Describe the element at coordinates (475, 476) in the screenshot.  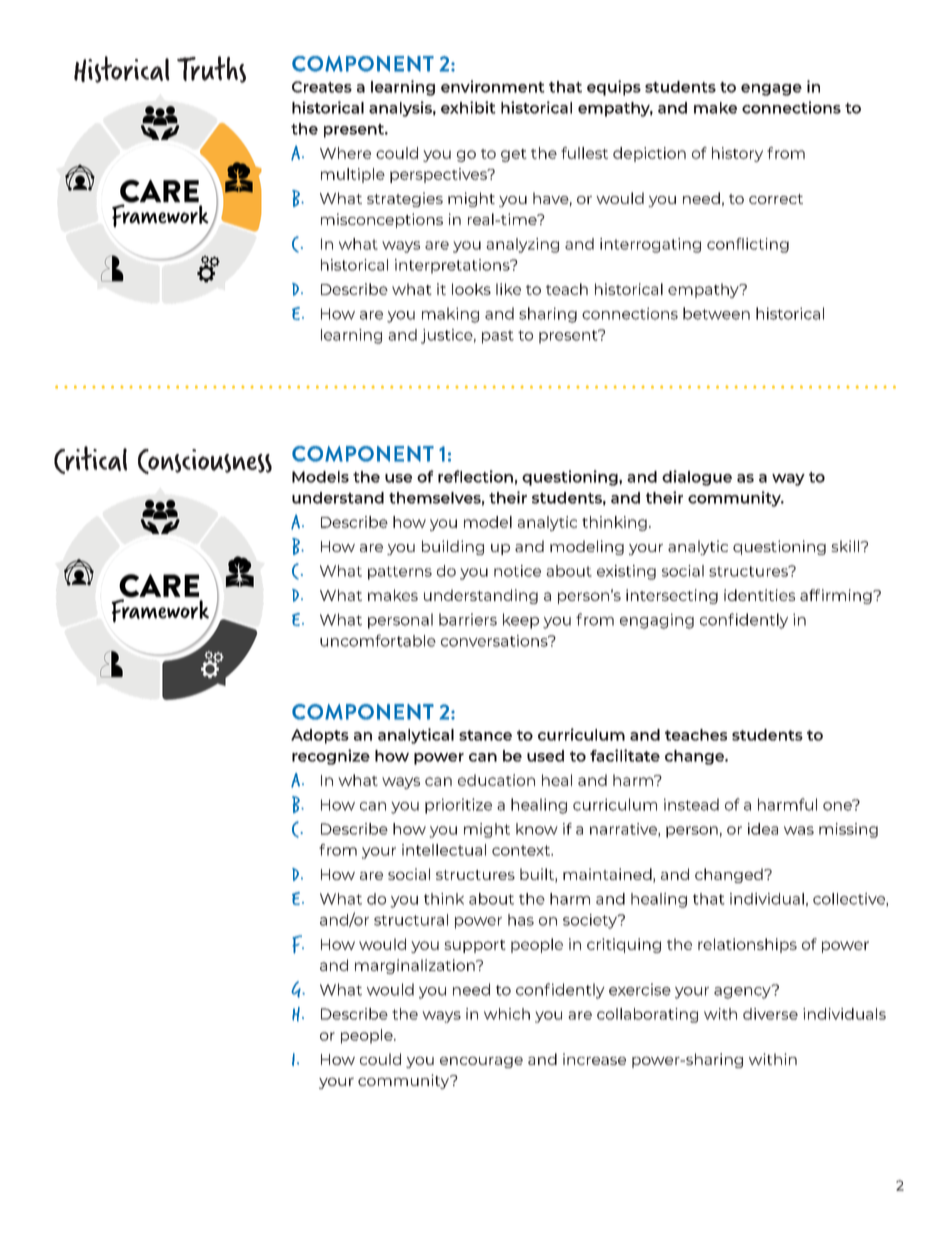
I see `reflection` at that location.
